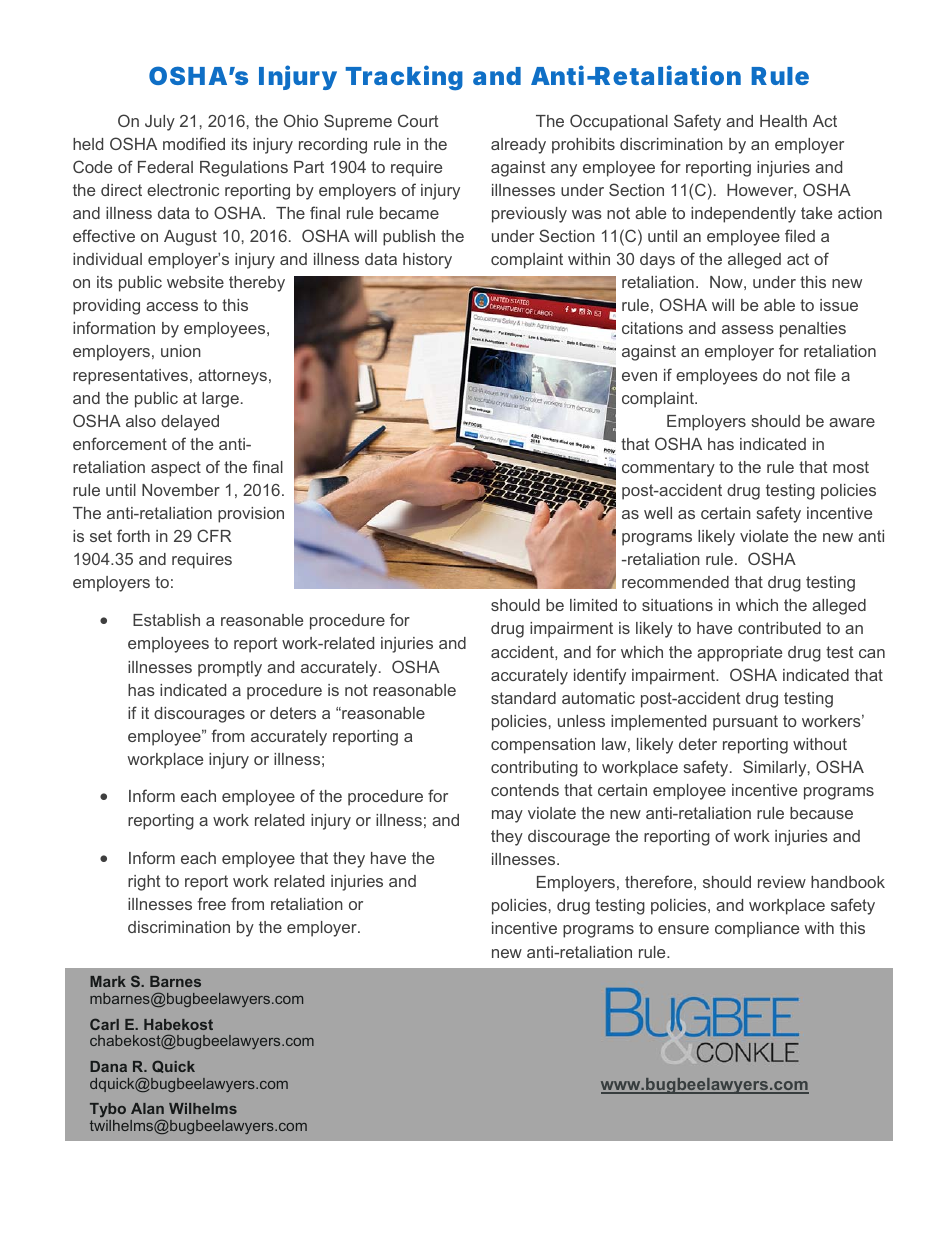 The width and height of the screenshot is (952, 1233). Describe the element at coordinates (782, 882) in the screenshot. I see `review` at that location.
